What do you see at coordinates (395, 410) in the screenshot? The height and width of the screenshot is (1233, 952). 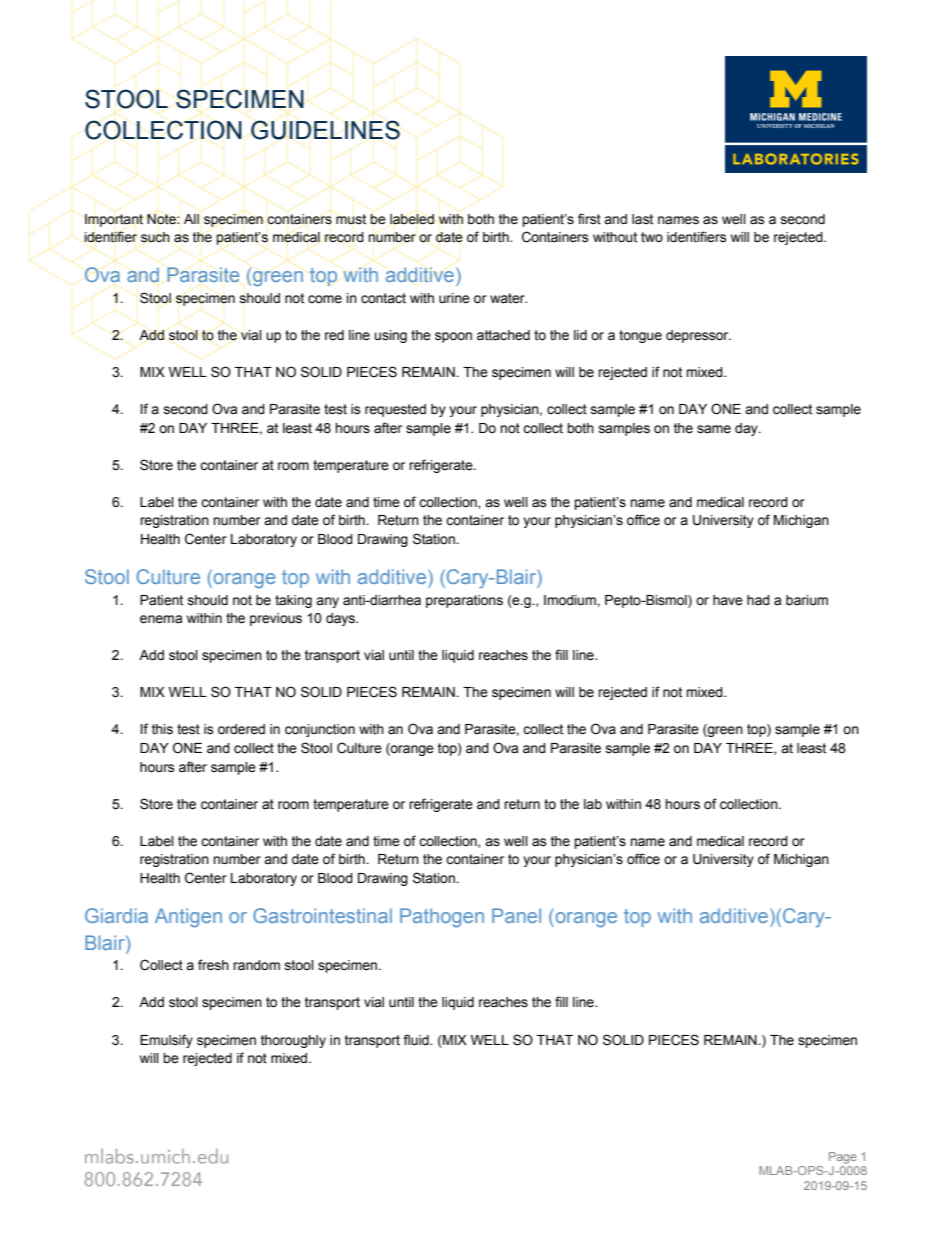 I see `requested` at bounding box center [395, 410].
